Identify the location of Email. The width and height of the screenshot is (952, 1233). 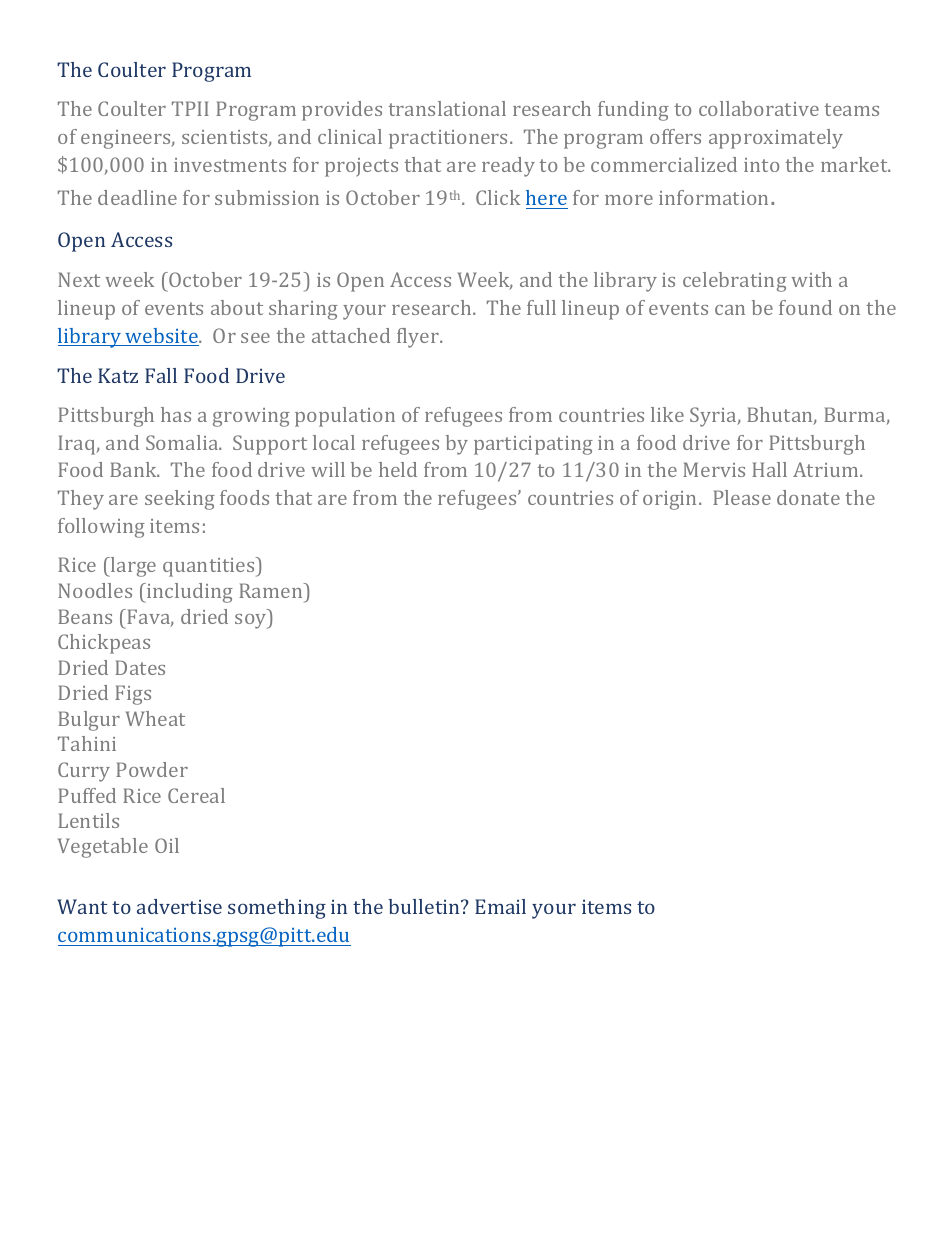
(500, 906).
